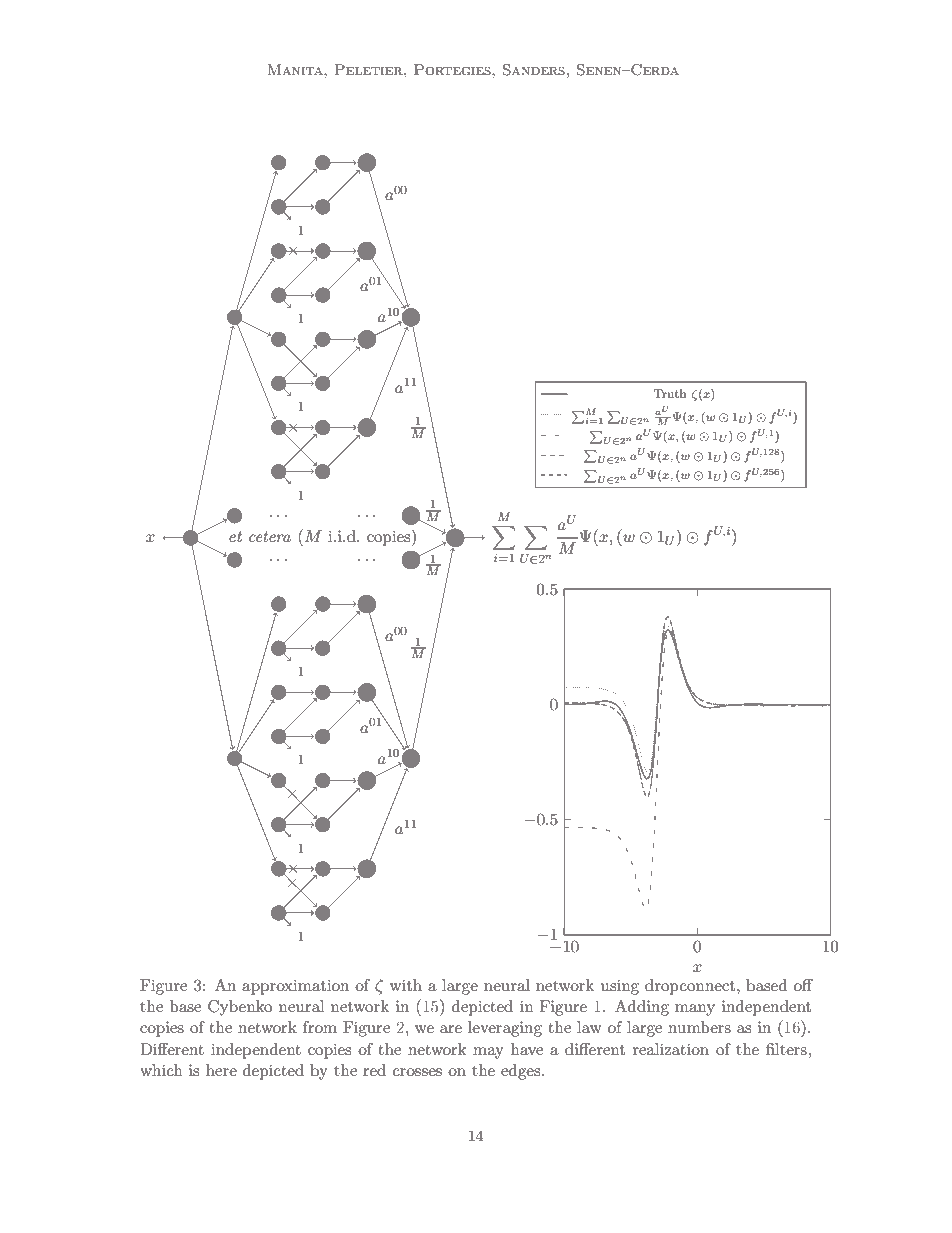  Describe the element at coordinates (221, 1070) in the image. I see `here` at that location.
